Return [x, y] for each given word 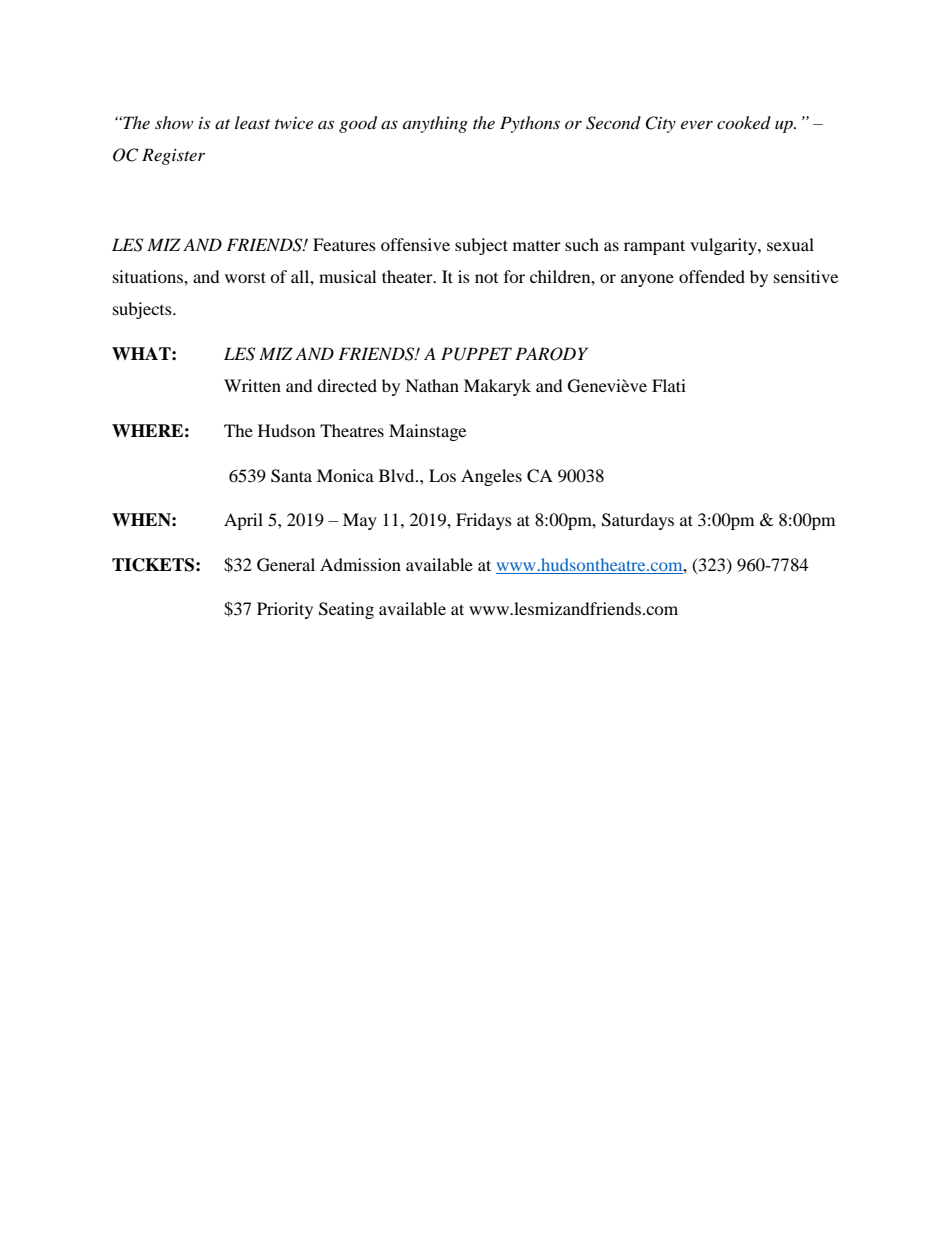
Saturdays [638, 521]
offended [712, 276]
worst [245, 277]
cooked [744, 122]
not [486, 278]
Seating [346, 610]
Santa [291, 476]
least [252, 122]
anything [435, 124]
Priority [285, 610]
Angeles [491, 477]
